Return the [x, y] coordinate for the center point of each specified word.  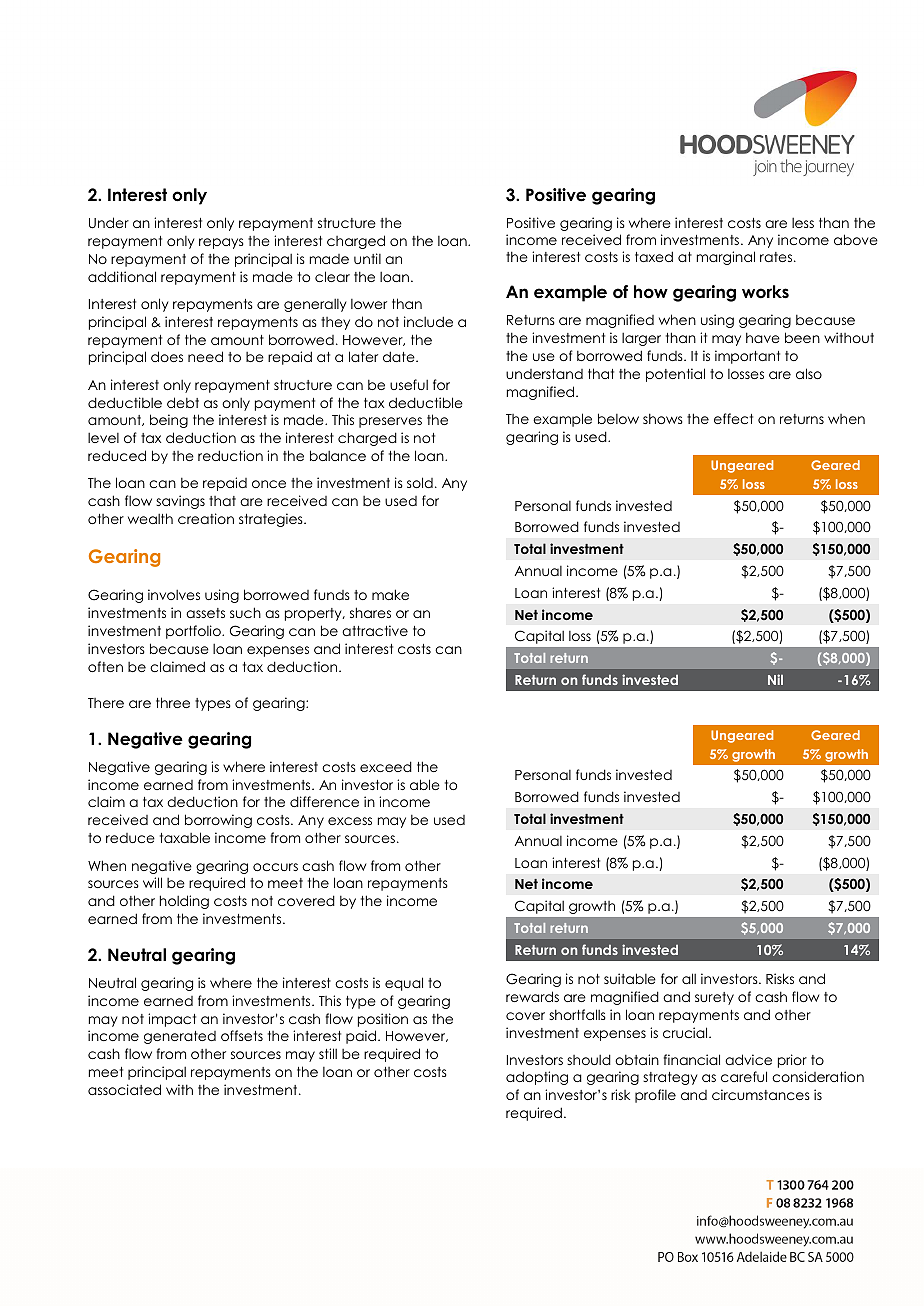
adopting [537, 1078]
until [367, 258]
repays [221, 243]
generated [180, 1037]
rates [777, 257]
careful [744, 1076]
